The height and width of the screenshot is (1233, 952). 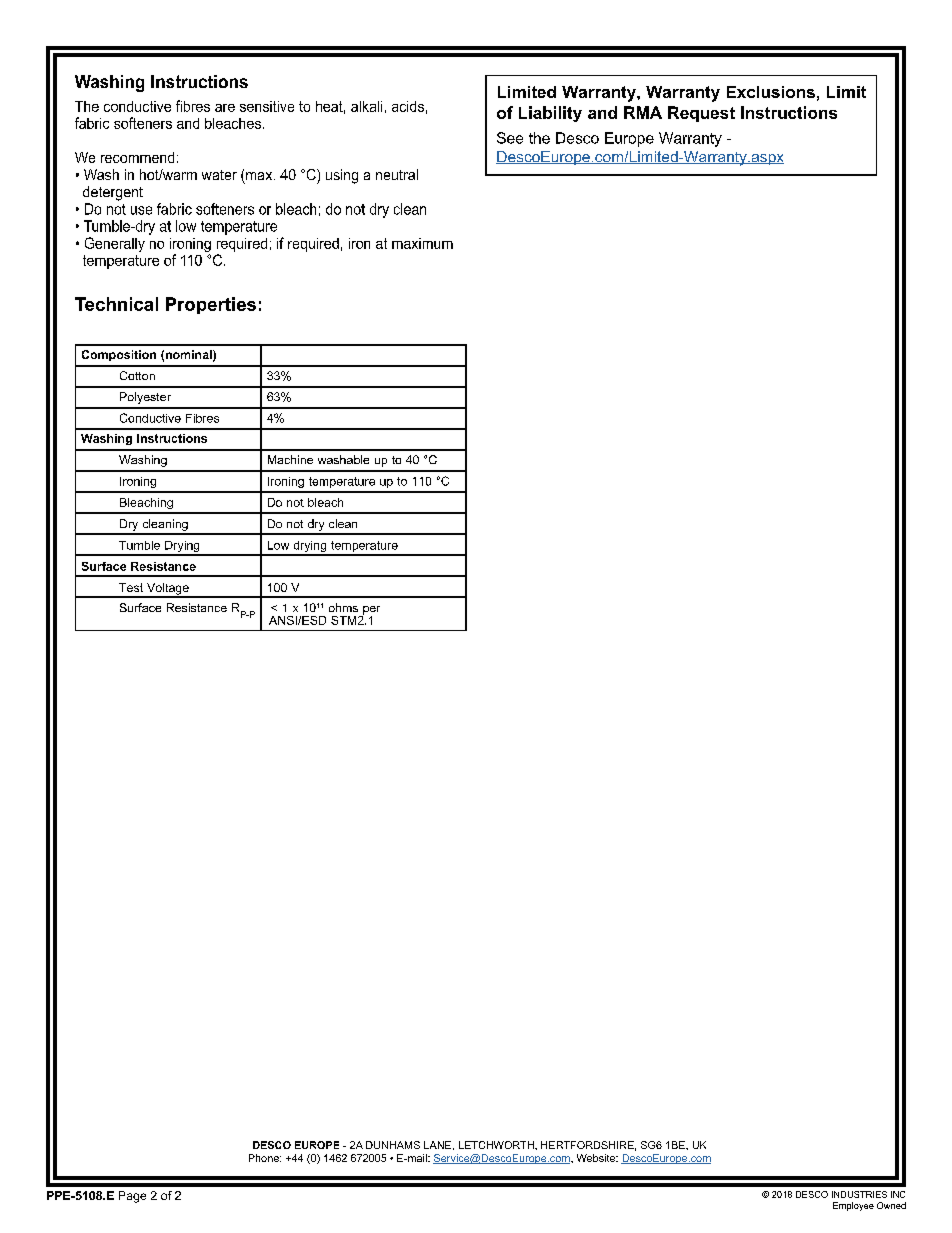 What do you see at coordinates (168, 590) in the screenshot?
I see `Voltage` at bounding box center [168, 590].
